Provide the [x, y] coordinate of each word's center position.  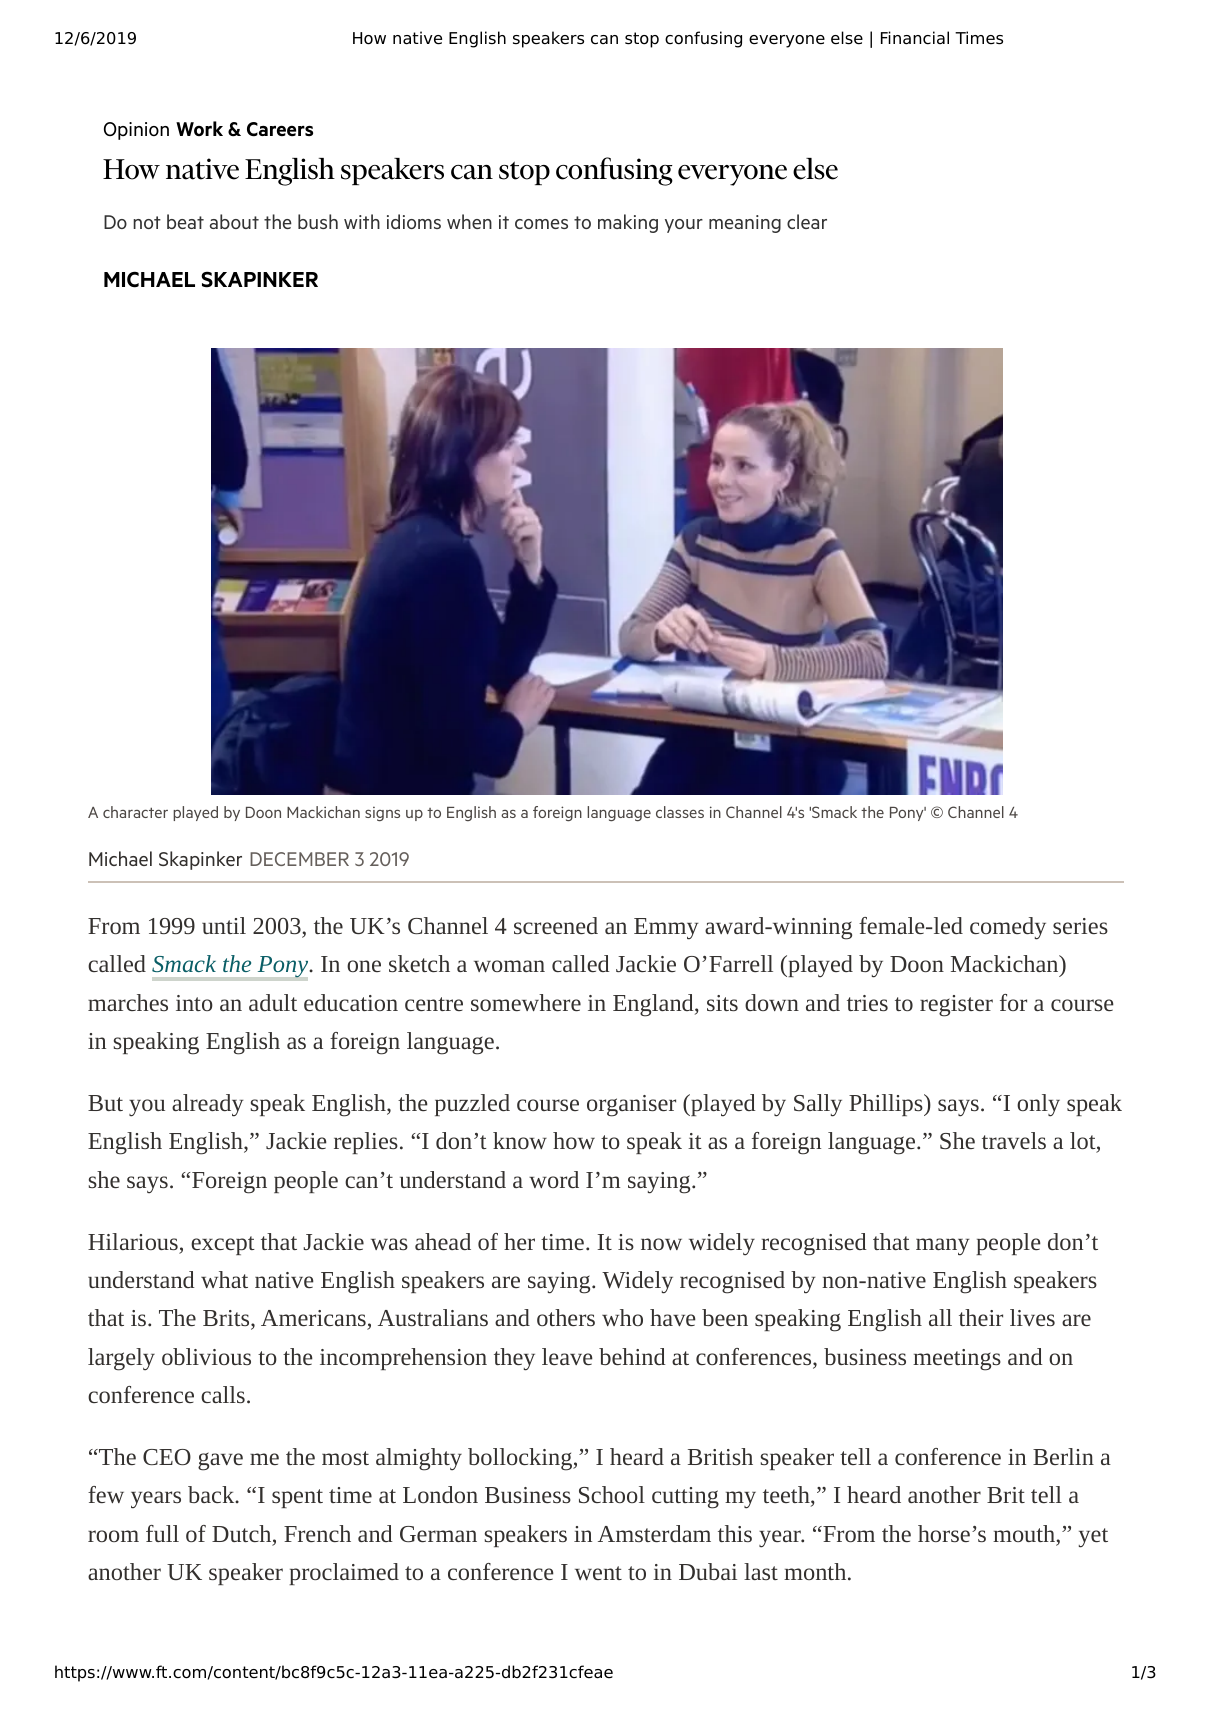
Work [199, 128]
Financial [915, 38]
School [612, 1494]
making [628, 223]
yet [1093, 1538]
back [212, 1494]
